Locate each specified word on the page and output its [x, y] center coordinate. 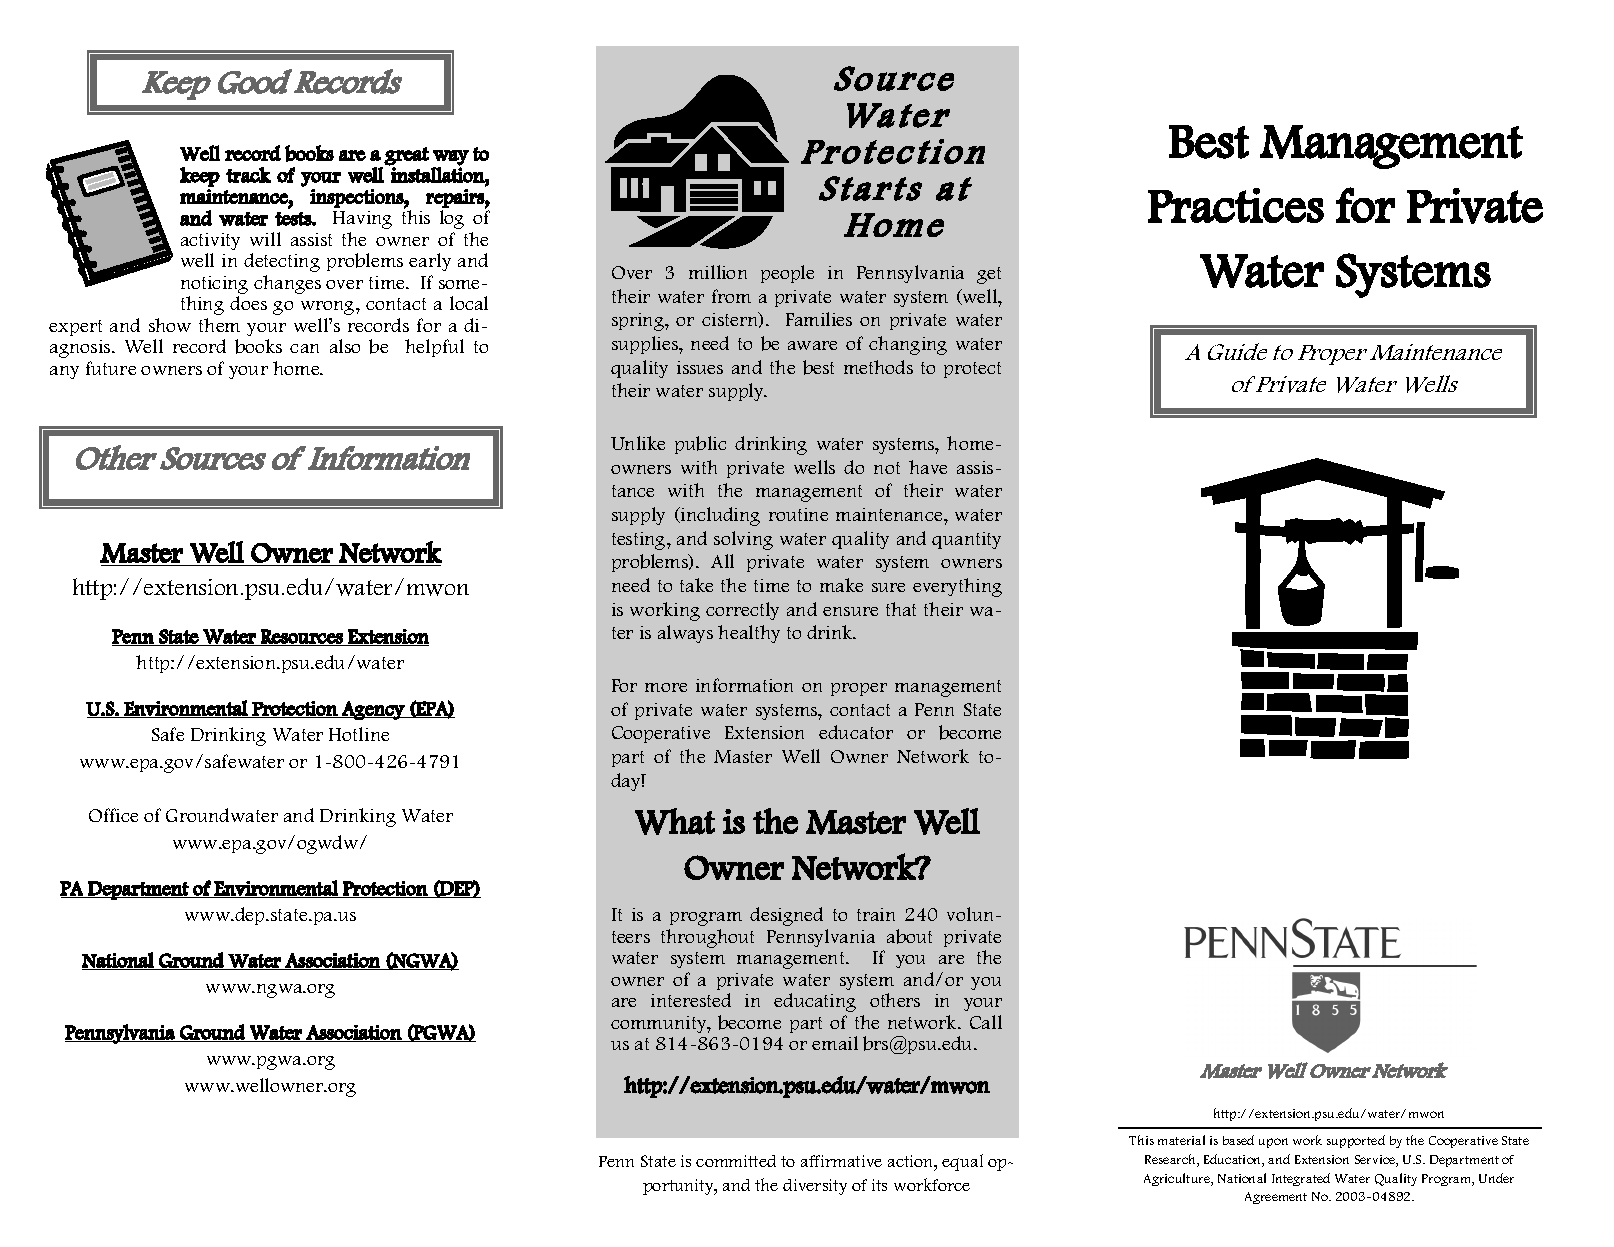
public [700, 445]
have [928, 467]
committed [736, 1161]
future [111, 368]
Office [113, 815]
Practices [1236, 205]
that [901, 609]
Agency [373, 710]
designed [786, 916]
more [666, 687]
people [787, 274]
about [909, 936]
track [248, 175]
